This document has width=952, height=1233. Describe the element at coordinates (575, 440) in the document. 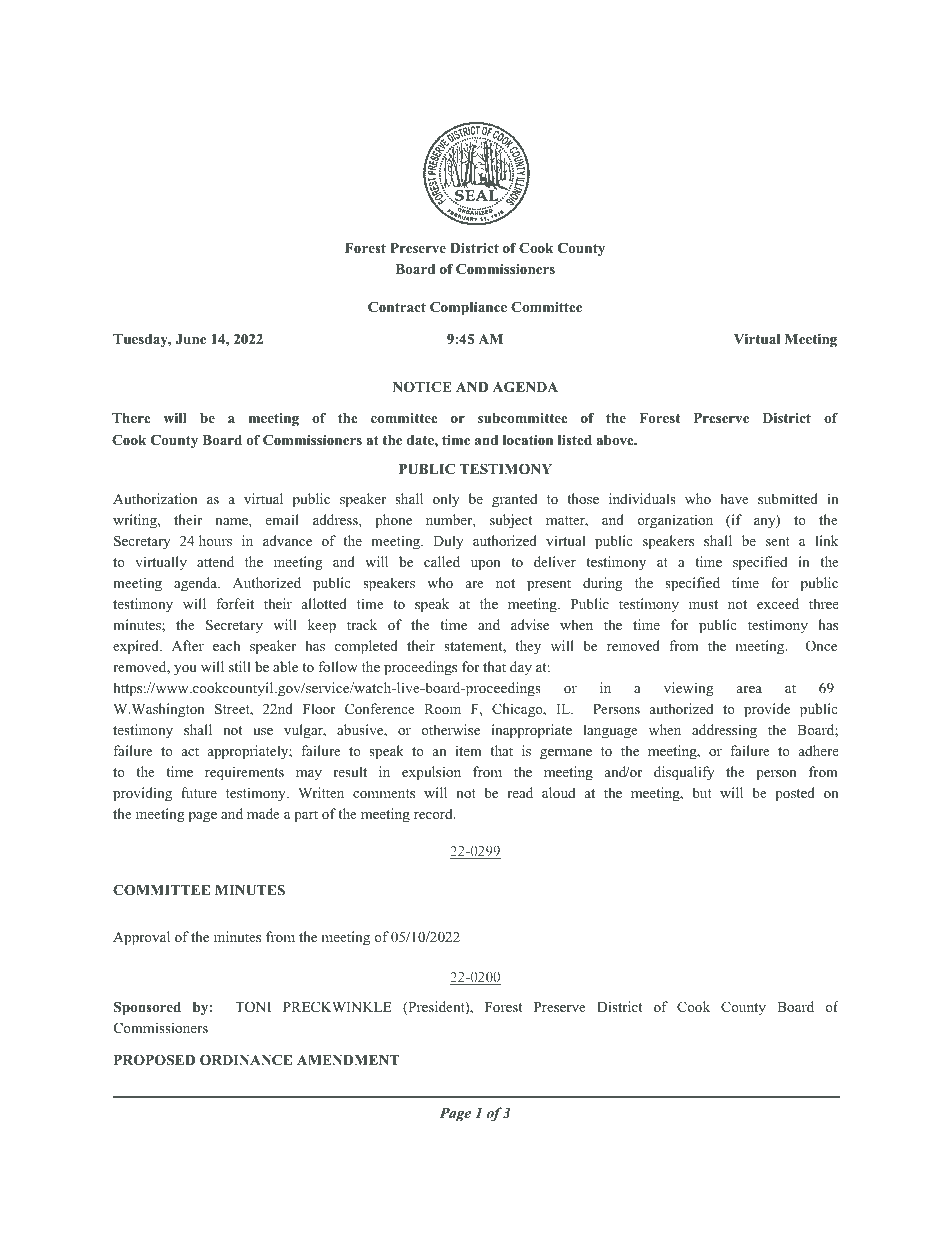

I see `listed` at that location.
